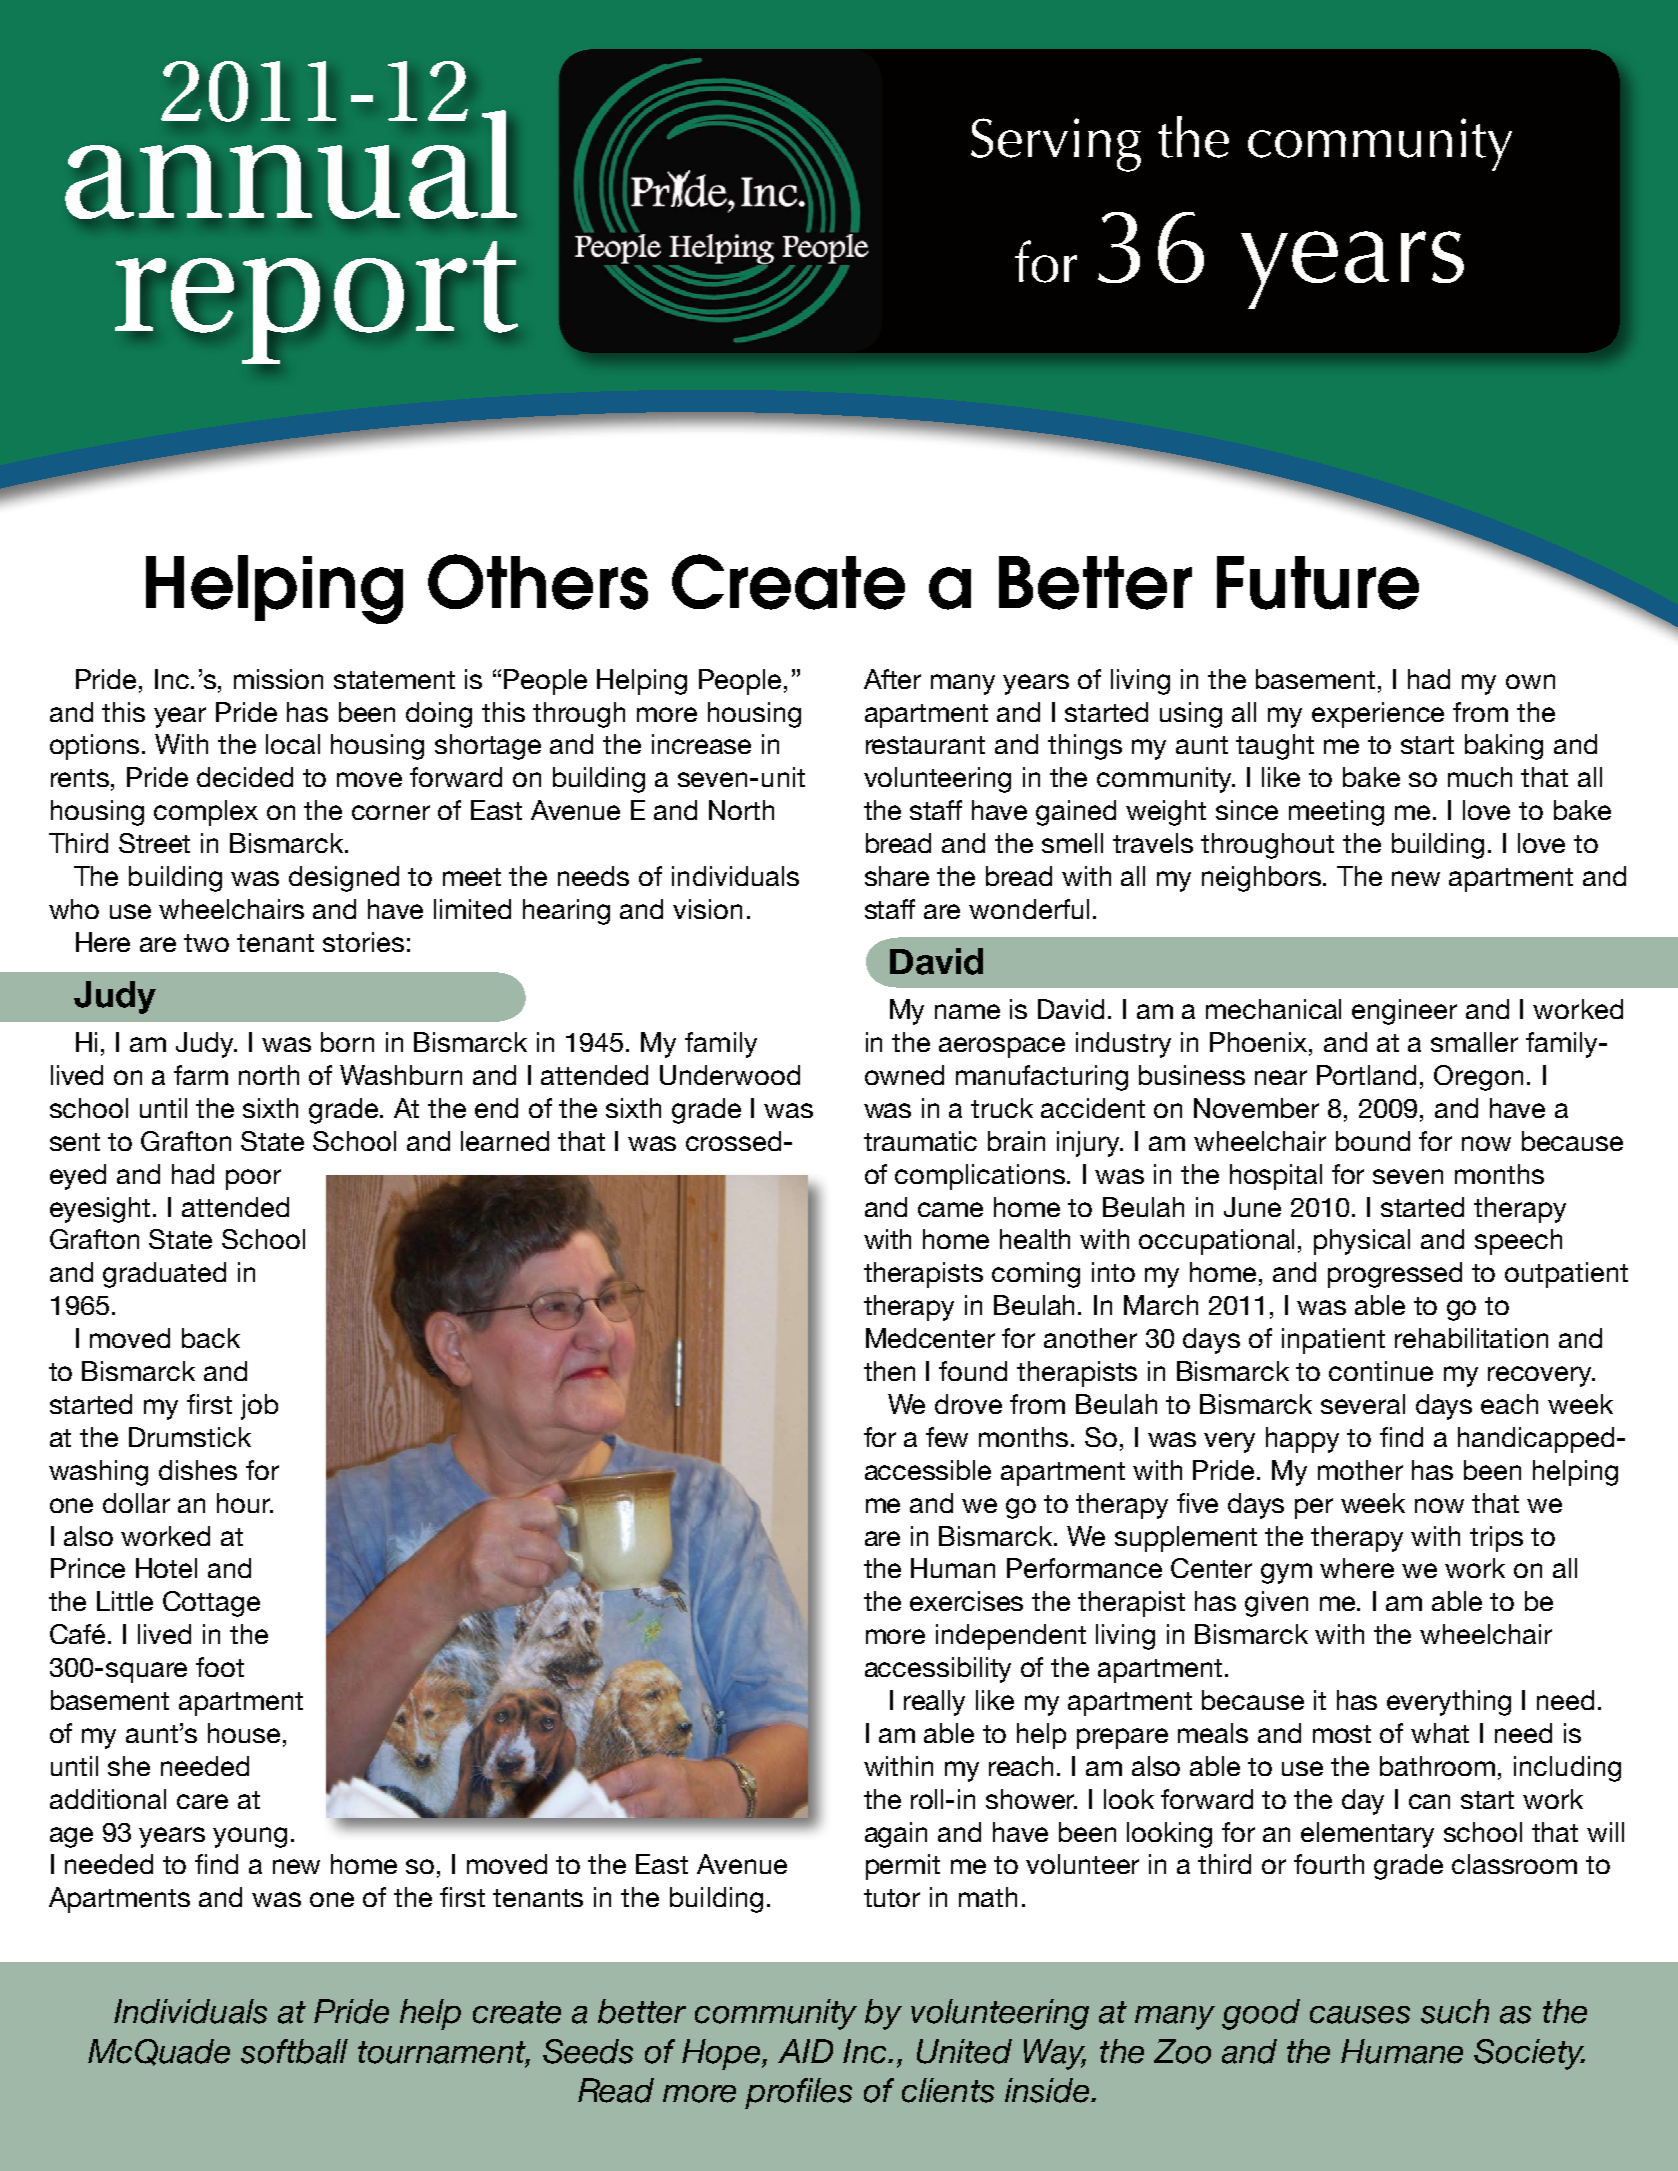 This screenshot has height=2171, width=1678. Describe the element at coordinates (805, 2051) in the screenshot. I see `AID` at that location.
